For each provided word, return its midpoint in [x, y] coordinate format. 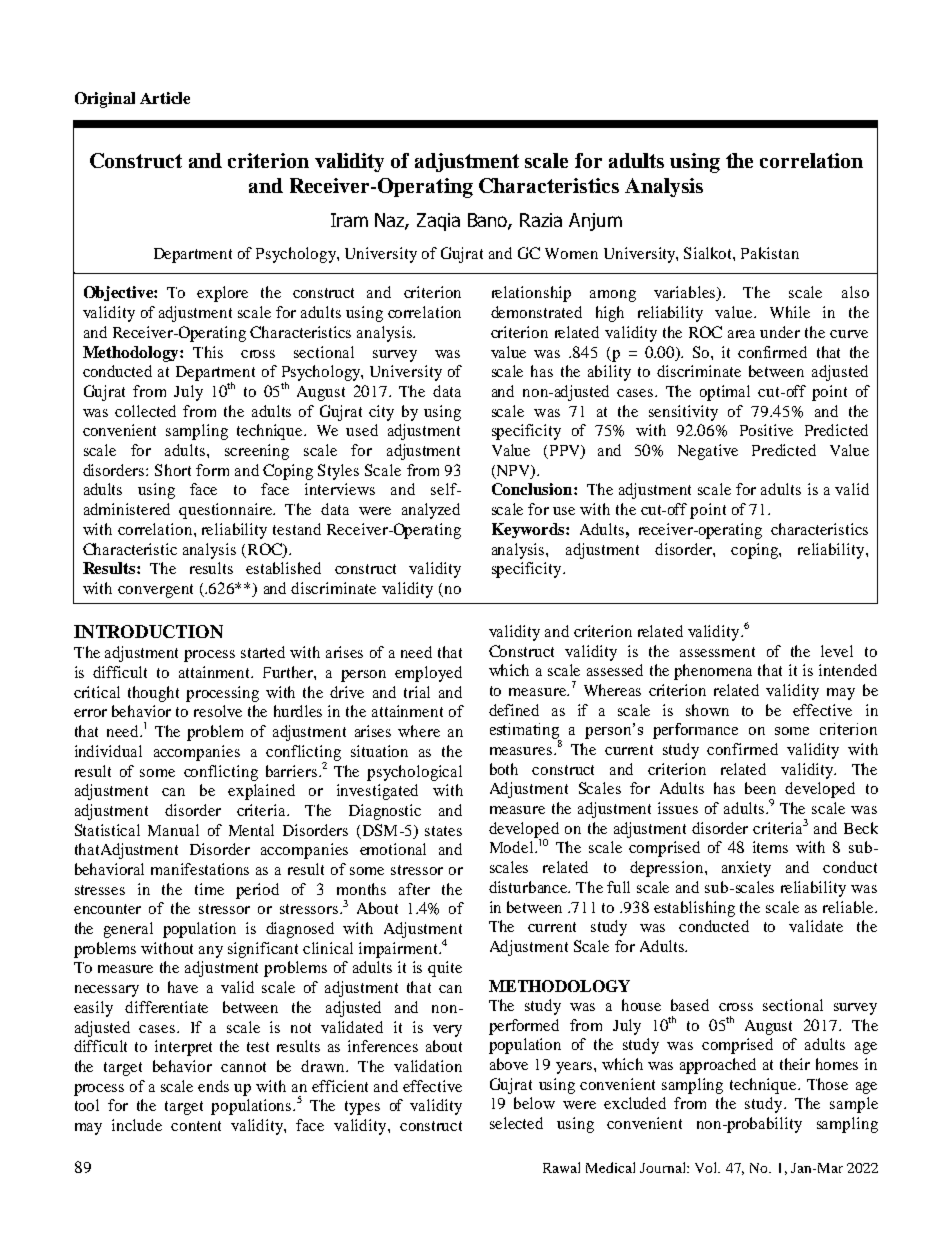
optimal [725, 393]
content [196, 1126]
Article [165, 98]
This [208, 352]
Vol [707, 1167]
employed [428, 674]
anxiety [746, 869]
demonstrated [536, 312]
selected [516, 1123]
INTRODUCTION [148, 631]
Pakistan [770, 253]
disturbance [529, 887]
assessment [717, 652]
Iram [349, 220]
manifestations [200, 869]
